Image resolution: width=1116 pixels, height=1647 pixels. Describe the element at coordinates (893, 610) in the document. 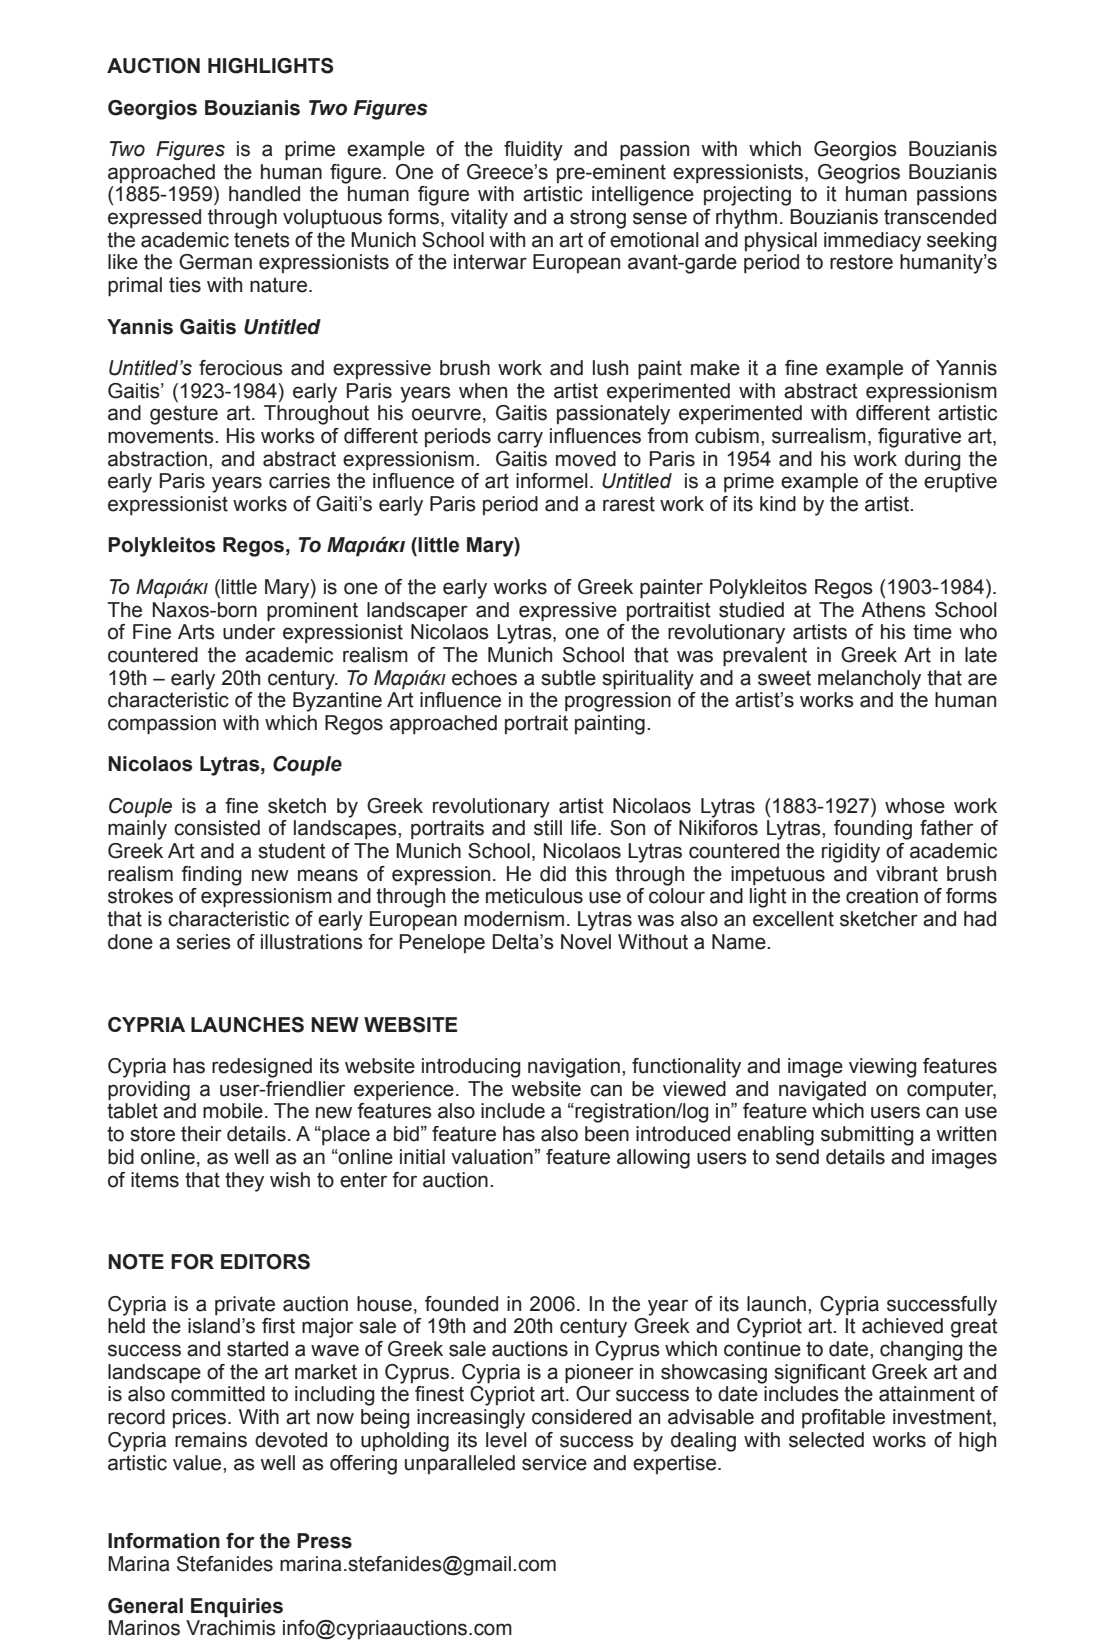

I see `Athens` at that location.
